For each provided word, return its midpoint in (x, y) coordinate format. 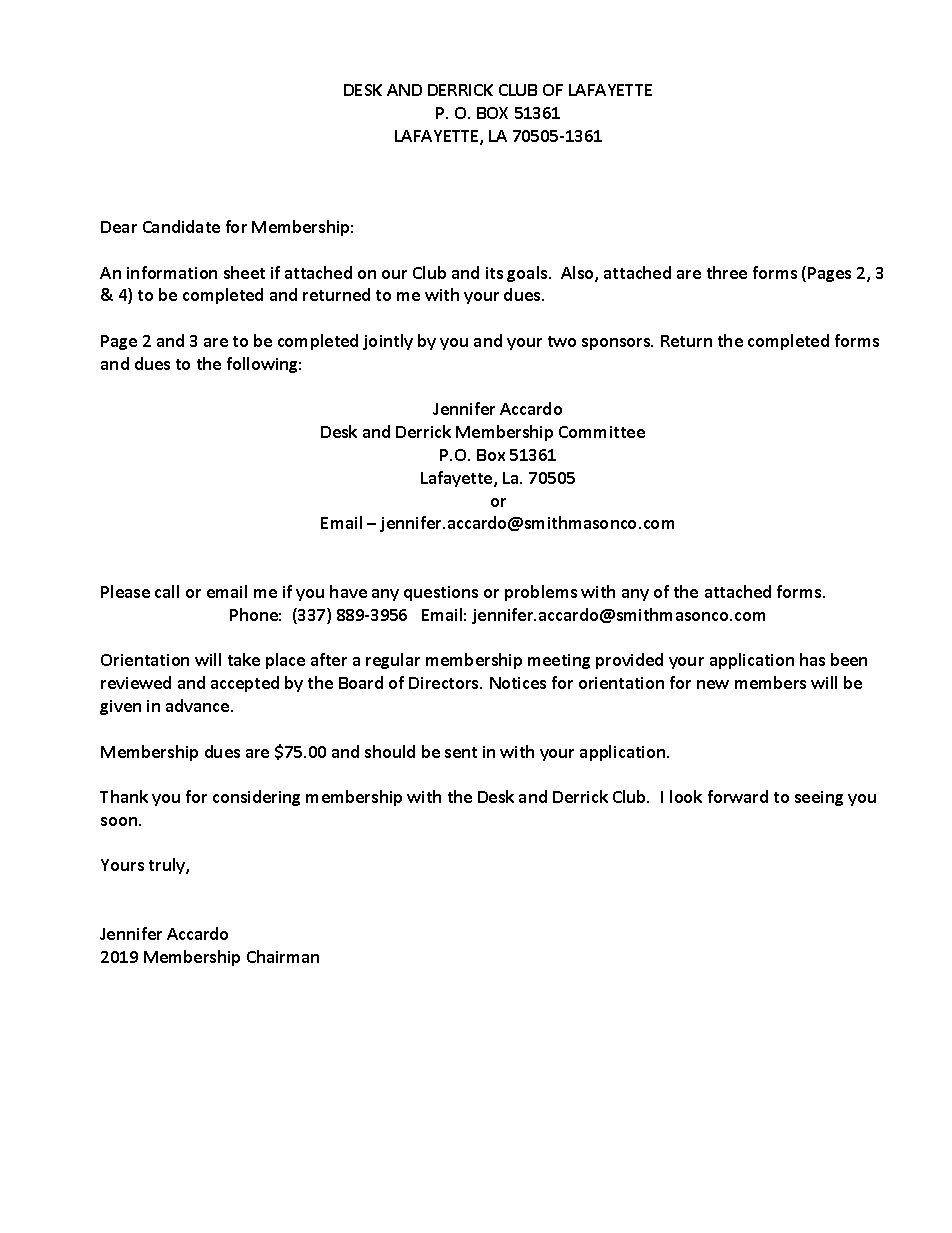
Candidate (181, 226)
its (494, 273)
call (167, 591)
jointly (388, 342)
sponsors (617, 344)
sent (461, 752)
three (727, 272)
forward (738, 796)
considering (256, 798)
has (812, 659)
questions (441, 593)
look (686, 796)
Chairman (283, 956)
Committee (602, 432)
